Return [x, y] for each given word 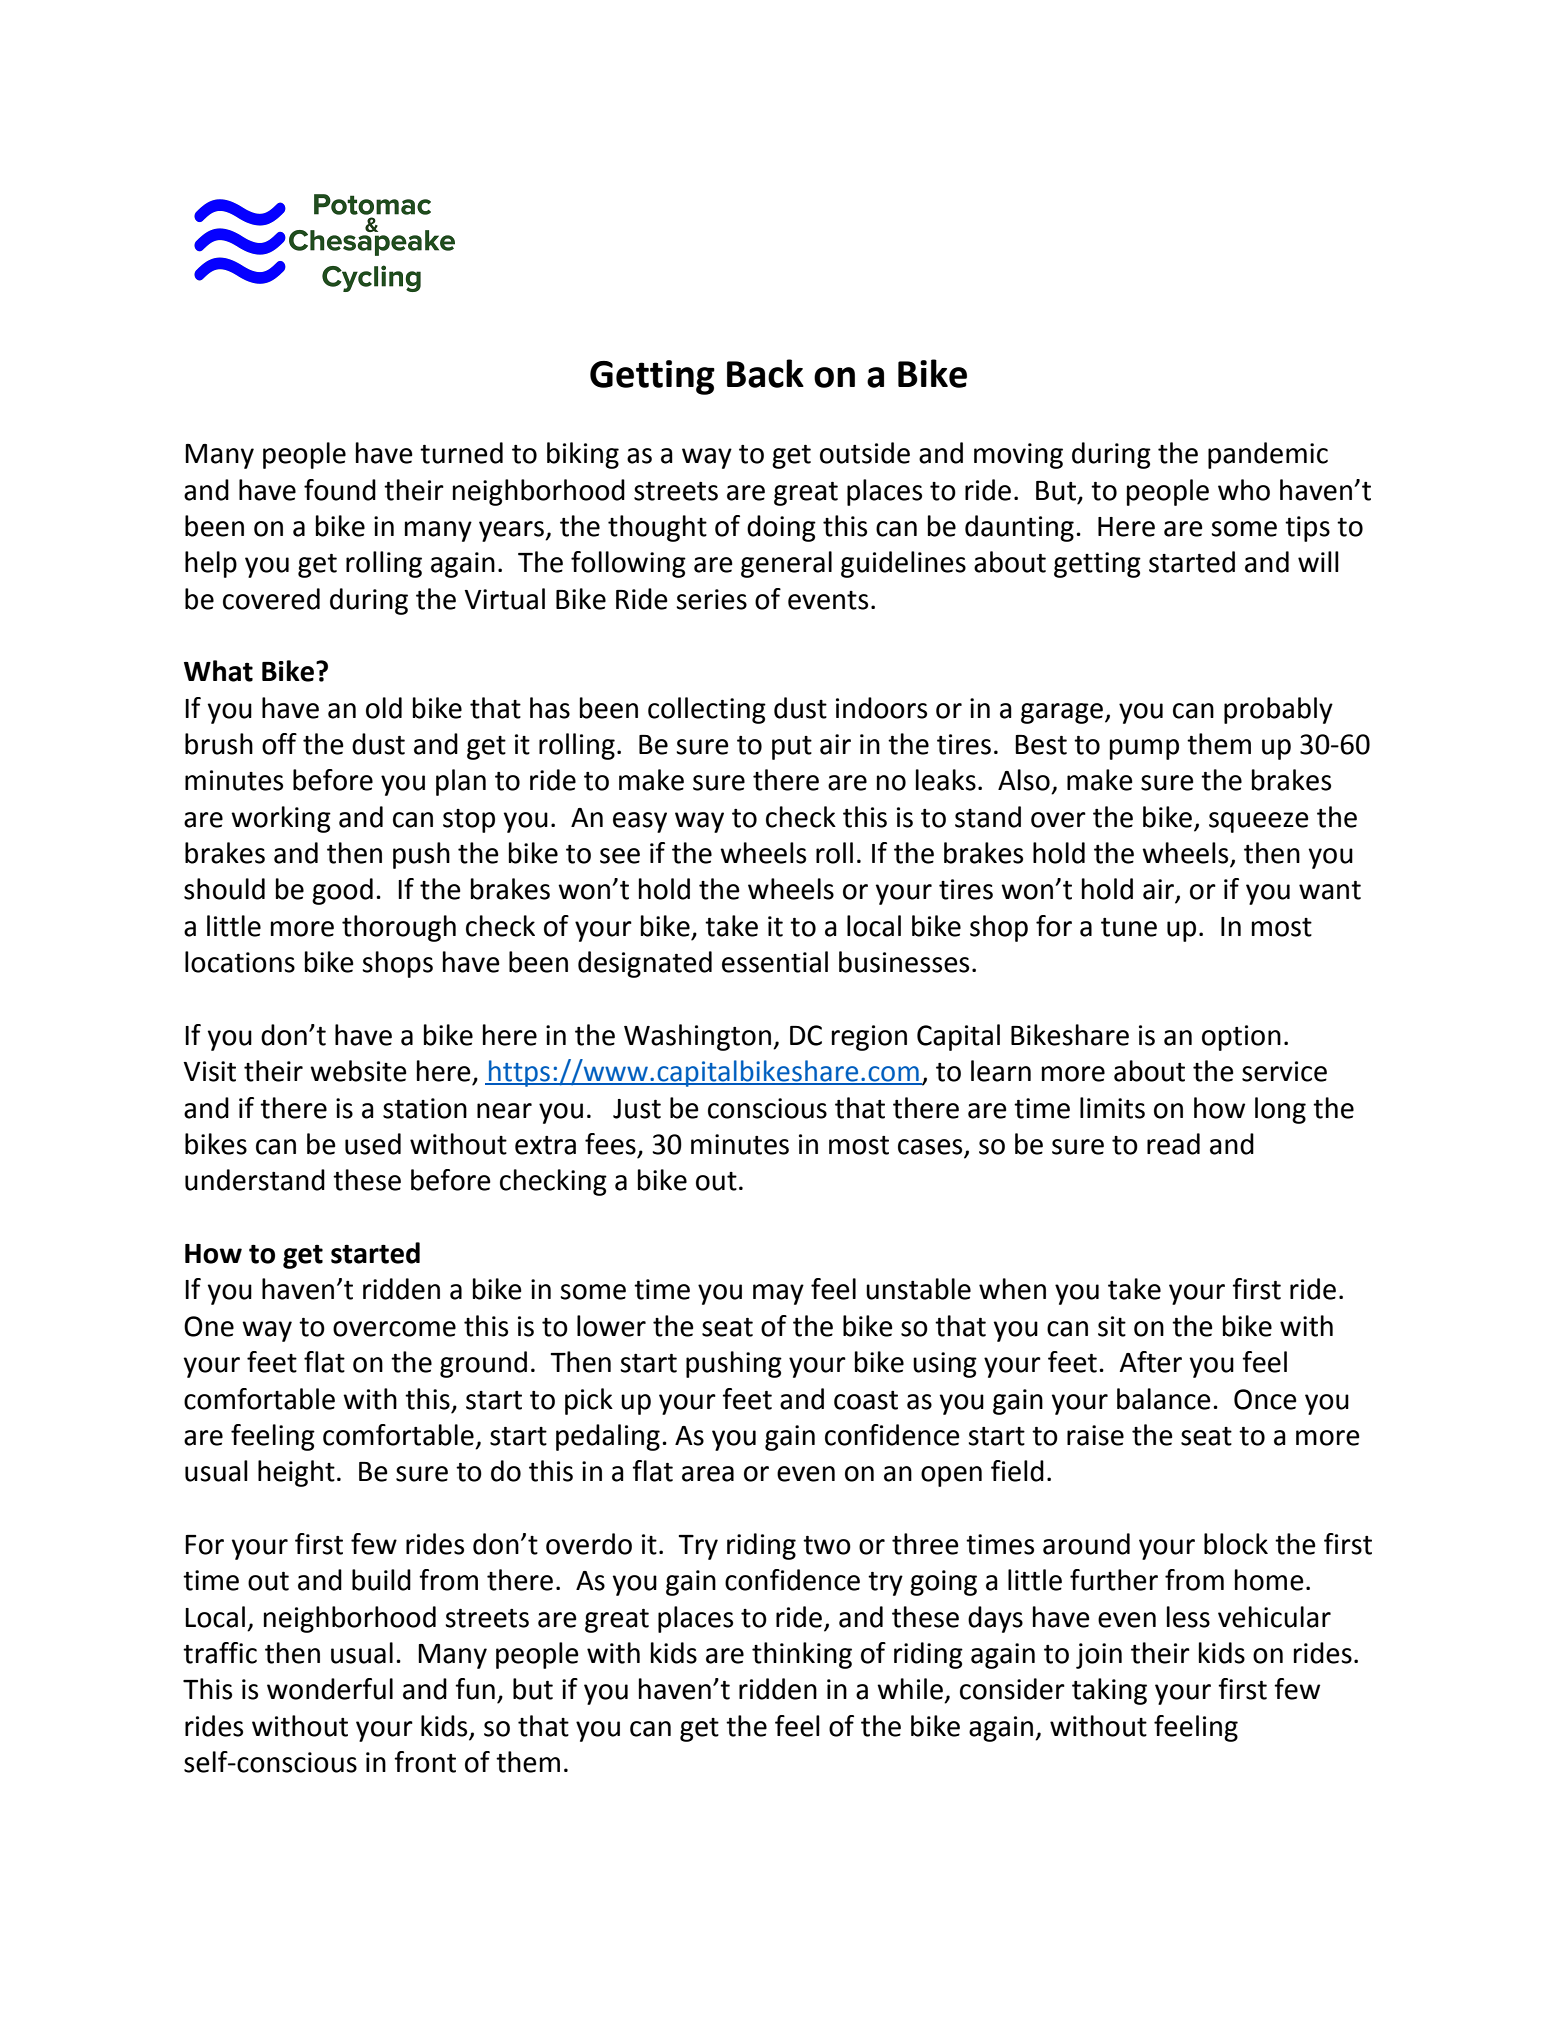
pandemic [1268, 455]
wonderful [330, 1689]
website [358, 1071]
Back [765, 373]
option [1241, 1038]
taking [1109, 1691]
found [340, 490]
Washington [697, 1037]
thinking [802, 1655]
